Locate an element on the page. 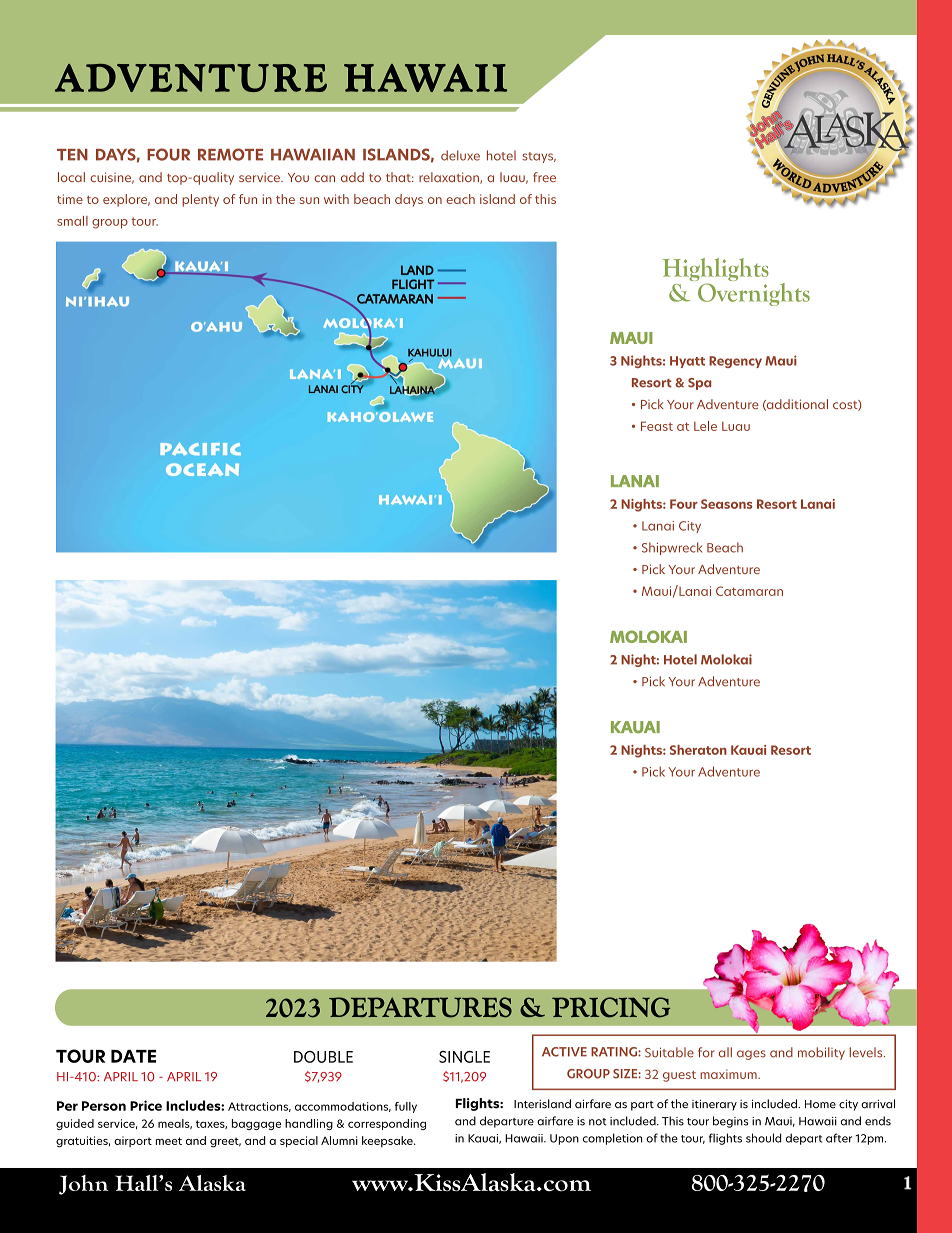 This document has height=1233, width=952. Highlights is located at coordinates (716, 271).
